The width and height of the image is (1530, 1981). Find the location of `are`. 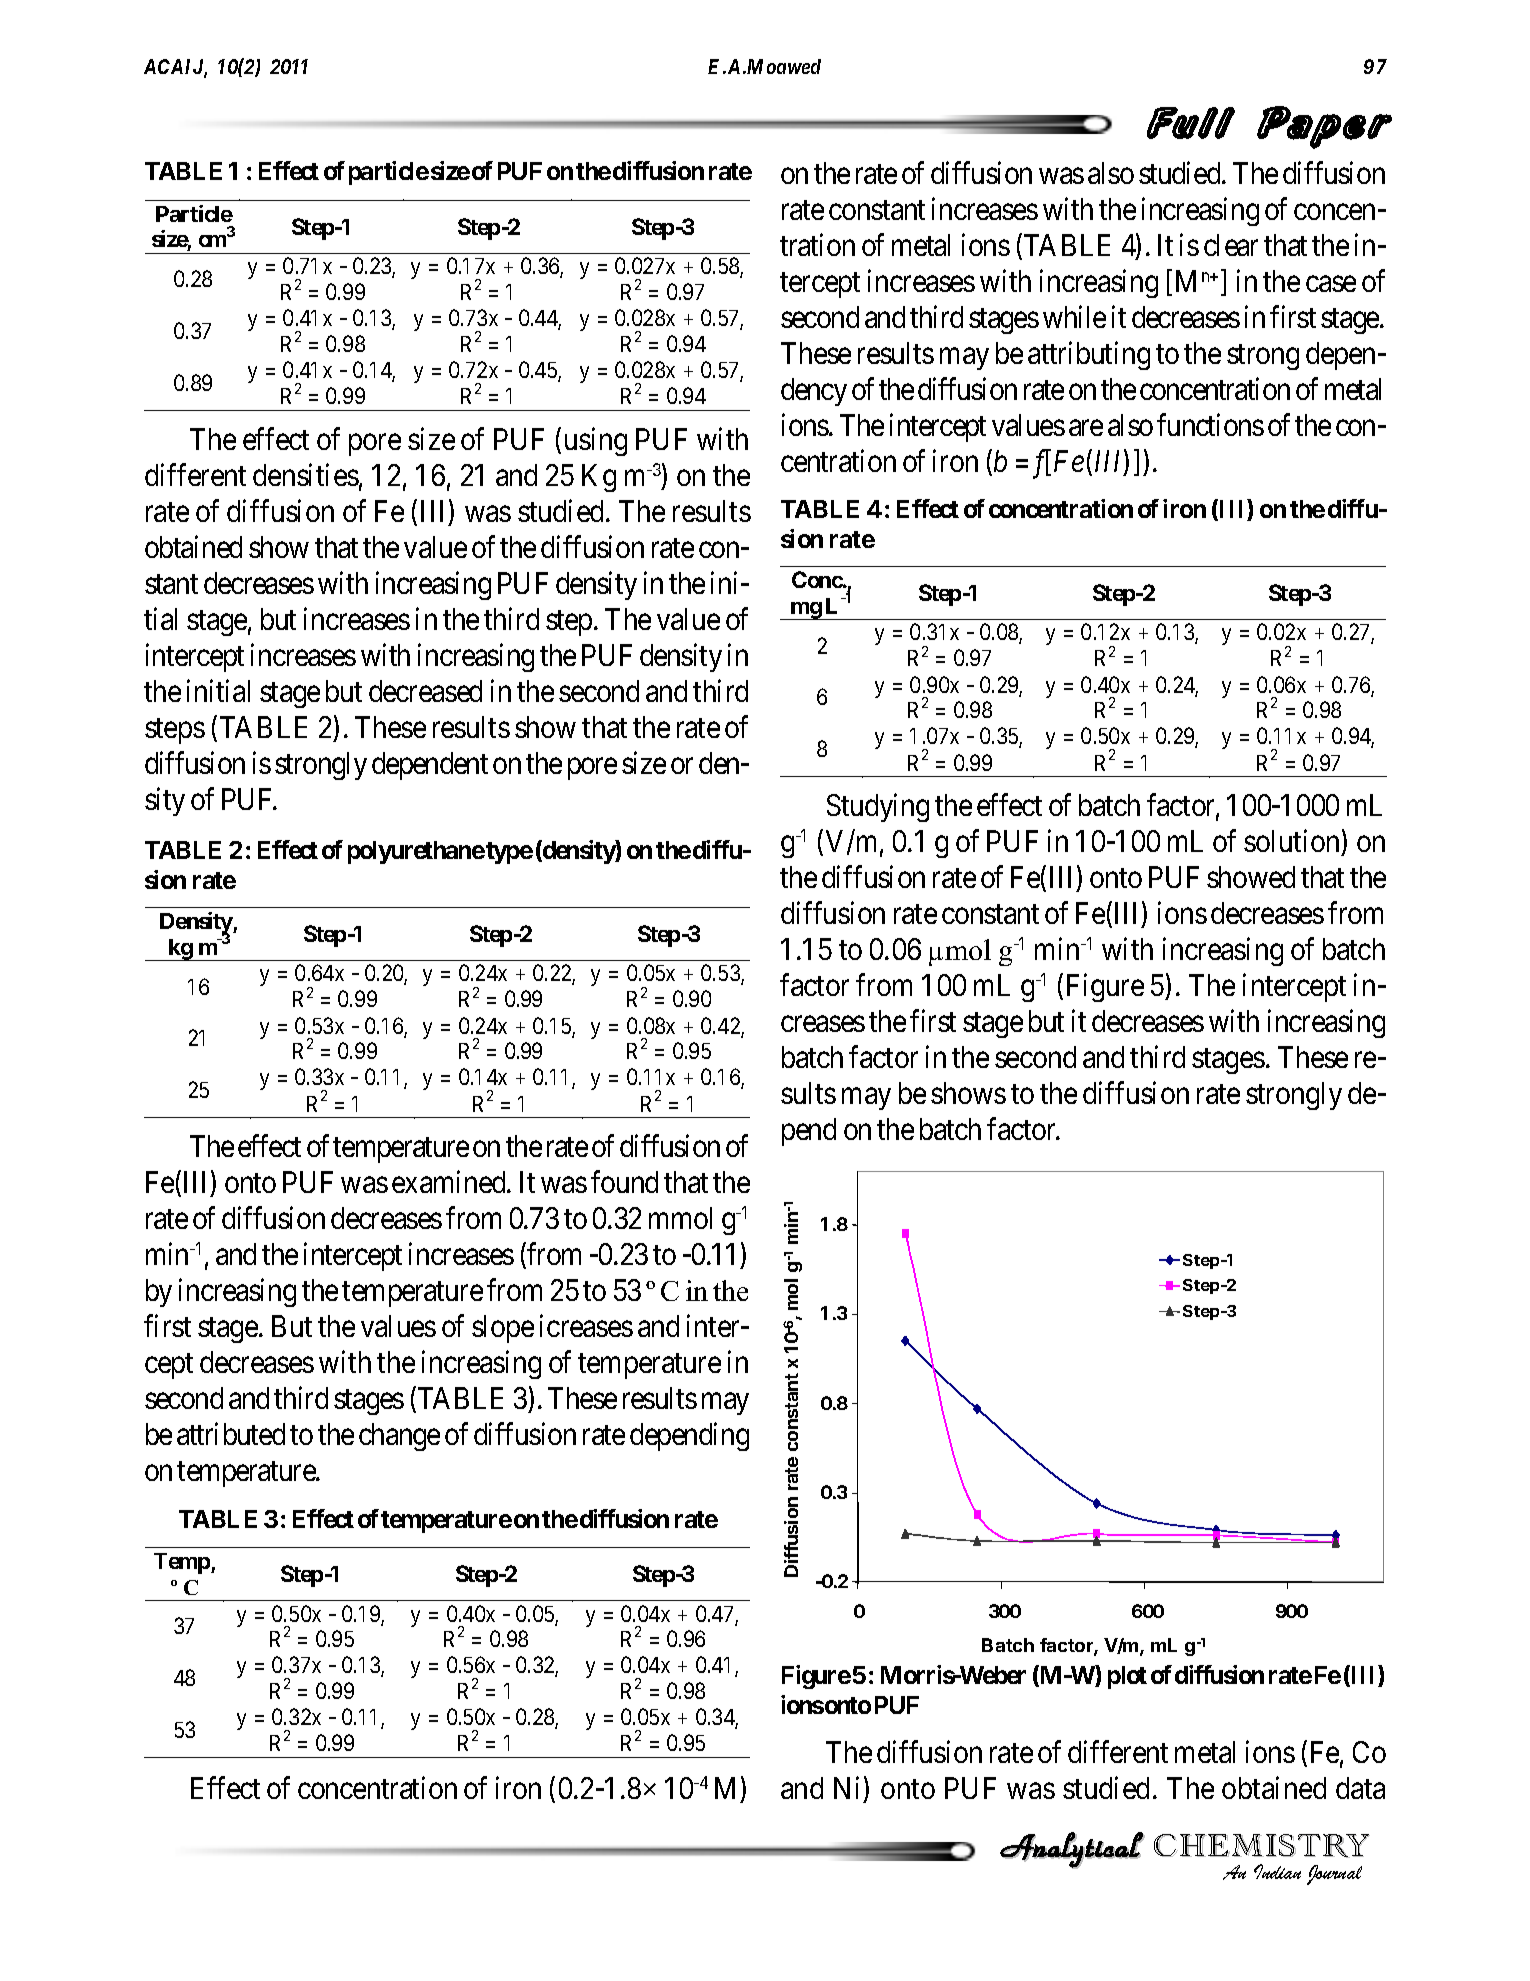

are is located at coordinates (1086, 428).
